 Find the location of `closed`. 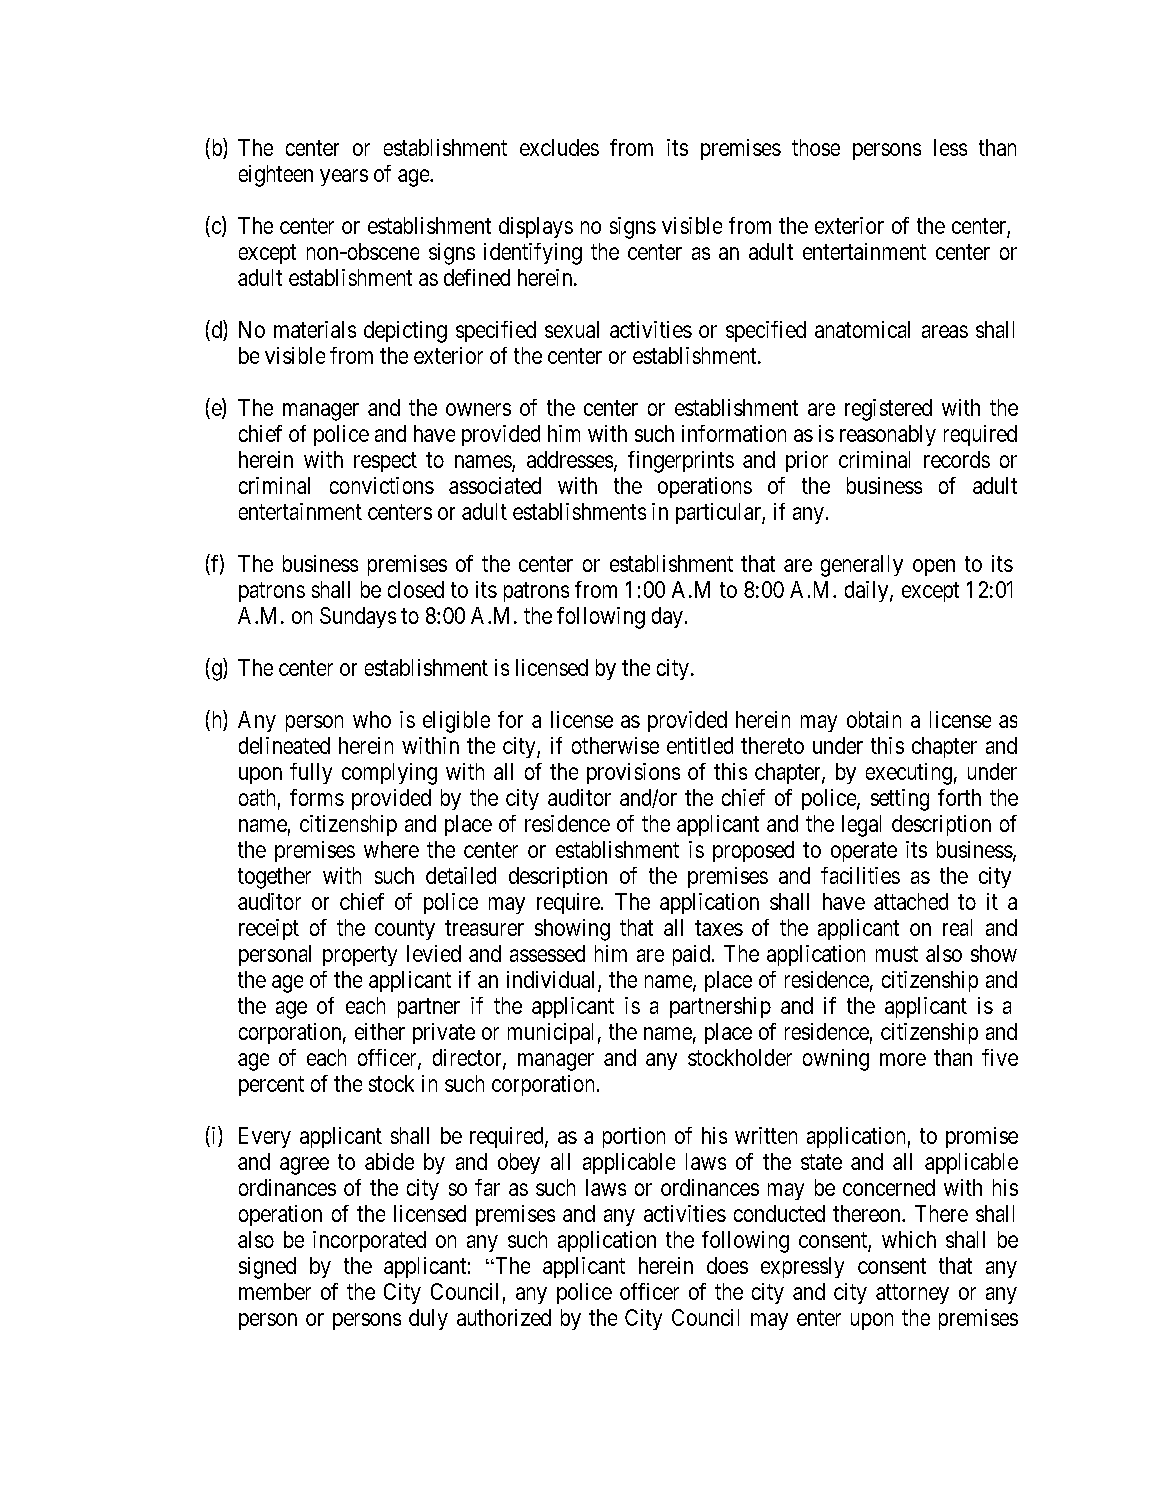

closed is located at coordinates (416, 589).
